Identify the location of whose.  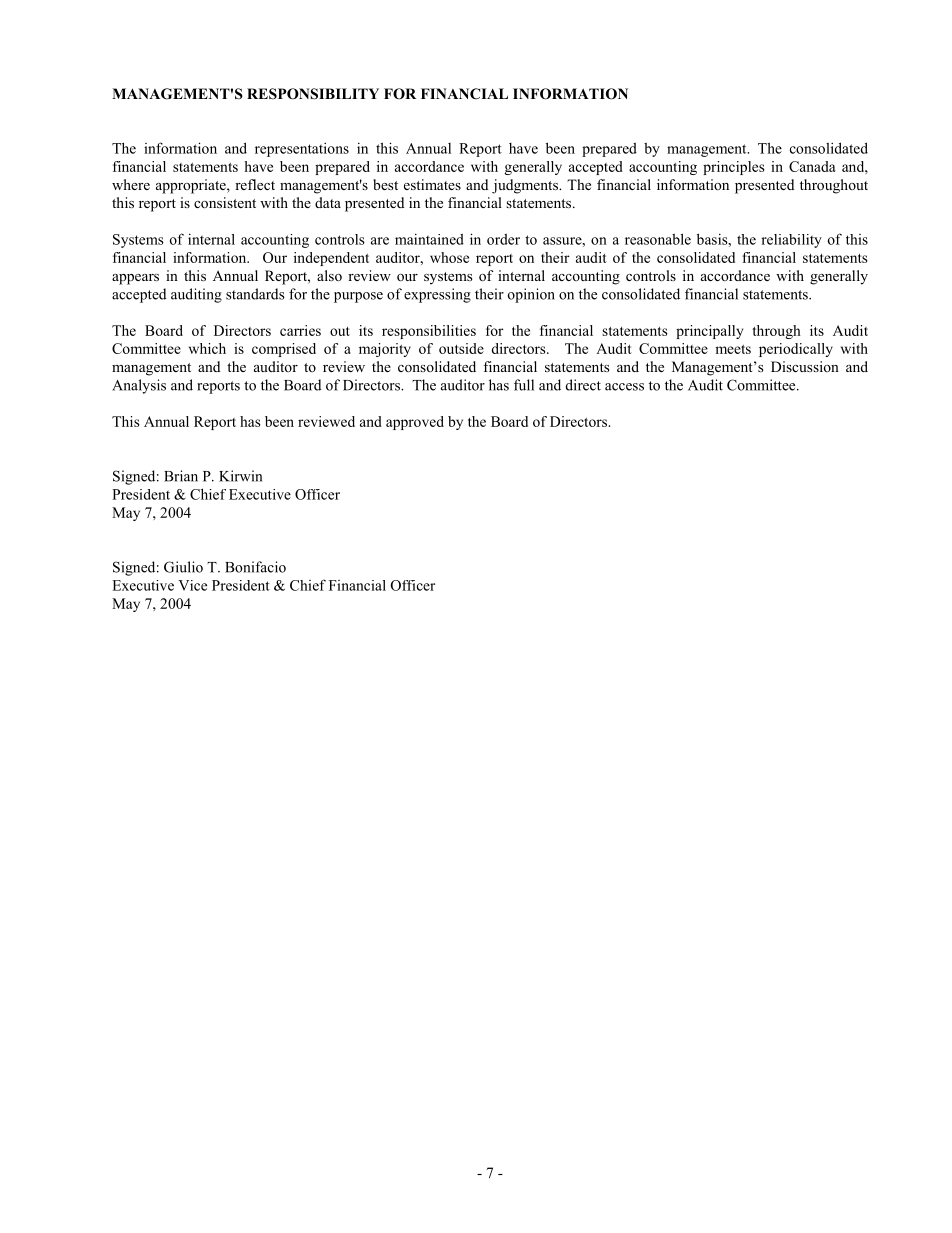
(449, 257).
